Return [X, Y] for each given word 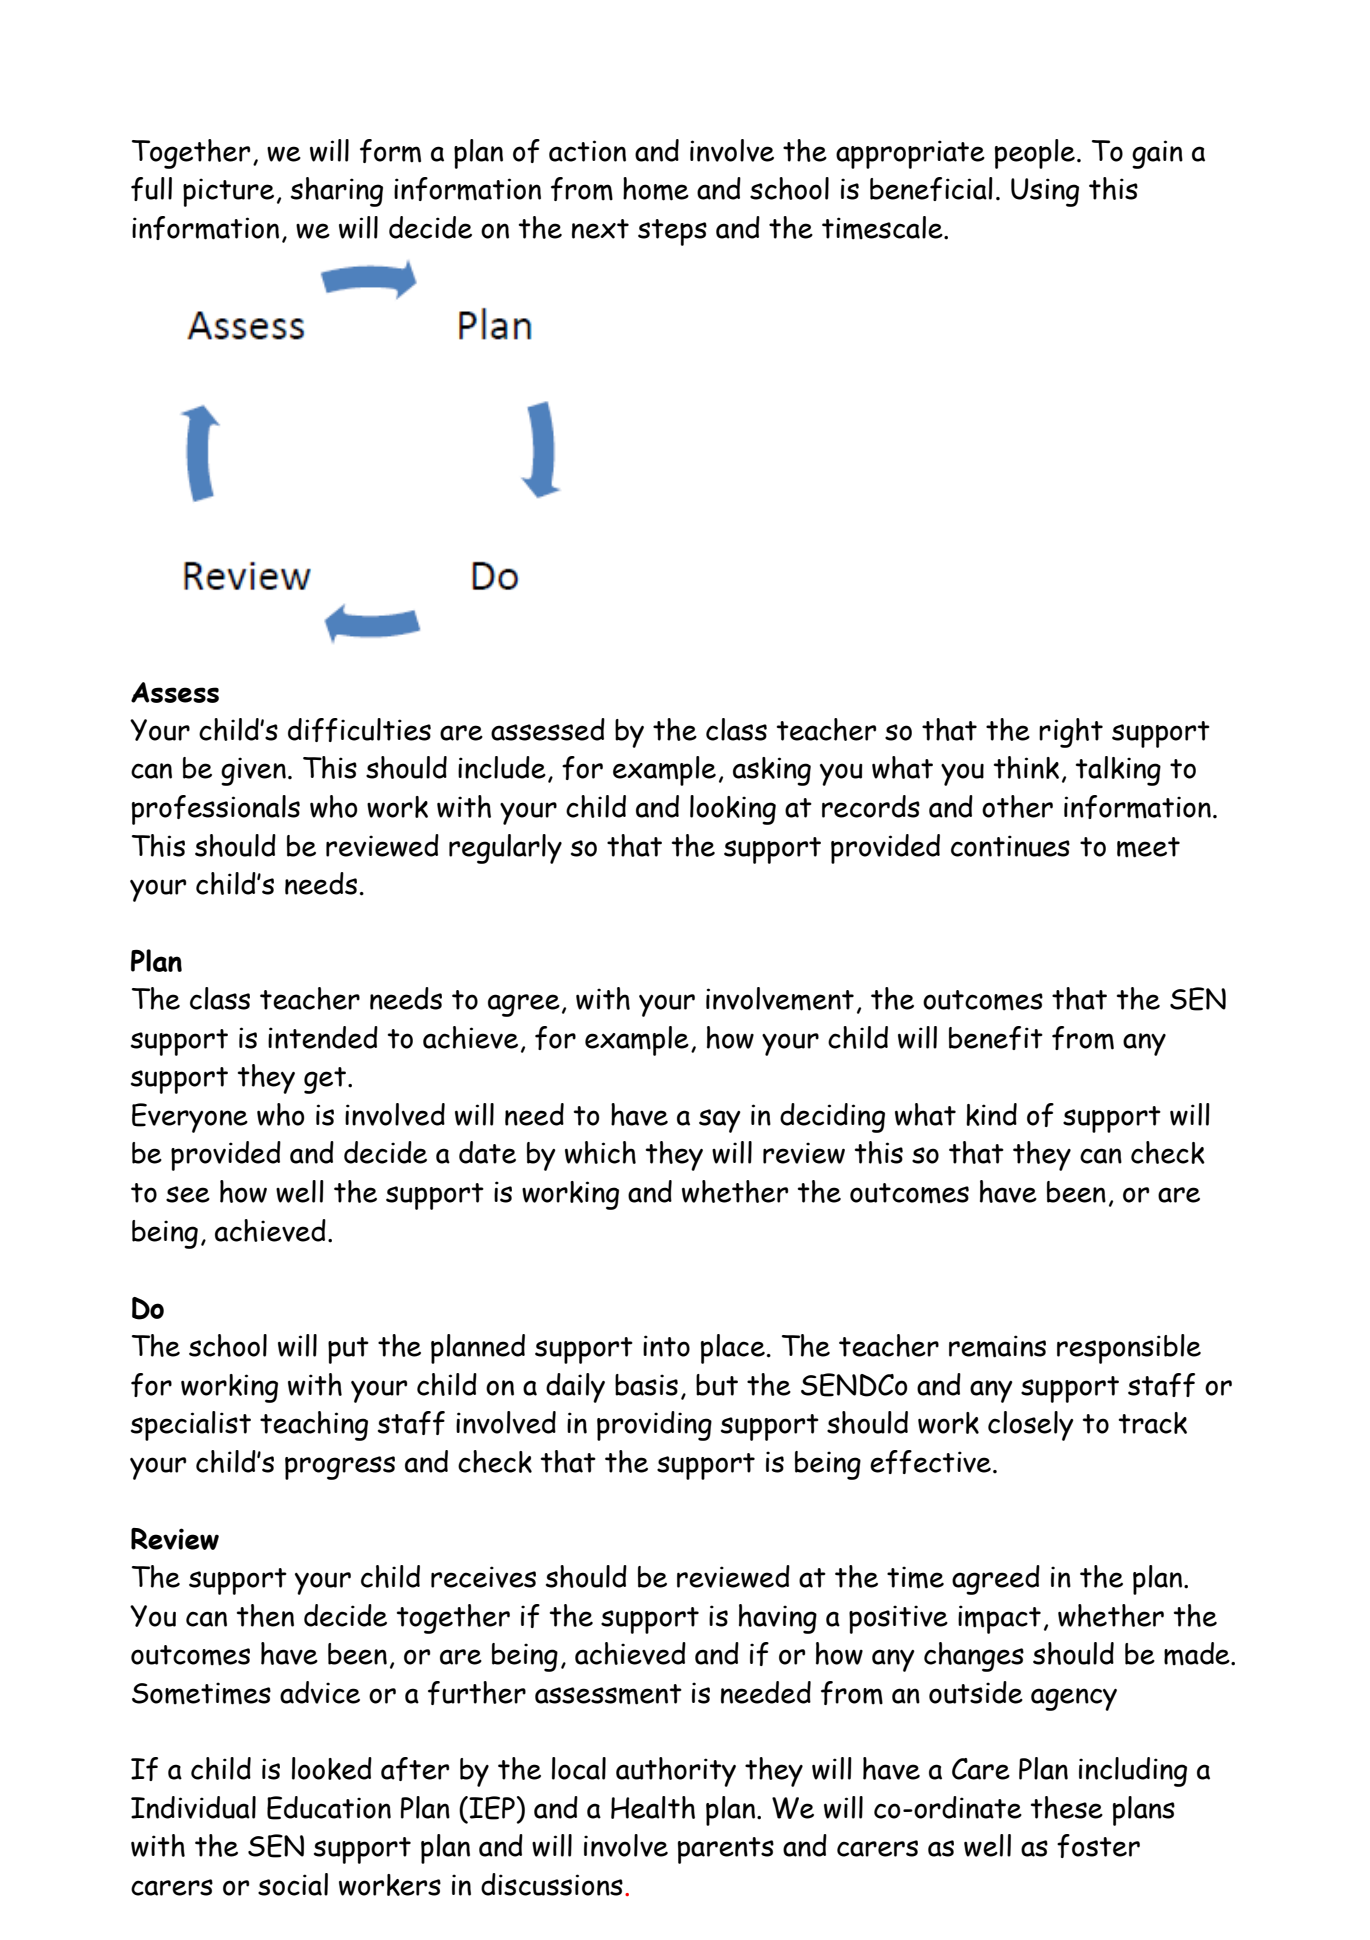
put [348, 1350]
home [656, 189]
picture [228, 192]
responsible [1129, 1349]
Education [329, 1808]
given [253, 771]
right [1071, 733]
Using [1045, 192]
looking [733, 810]
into [666, 1346]
